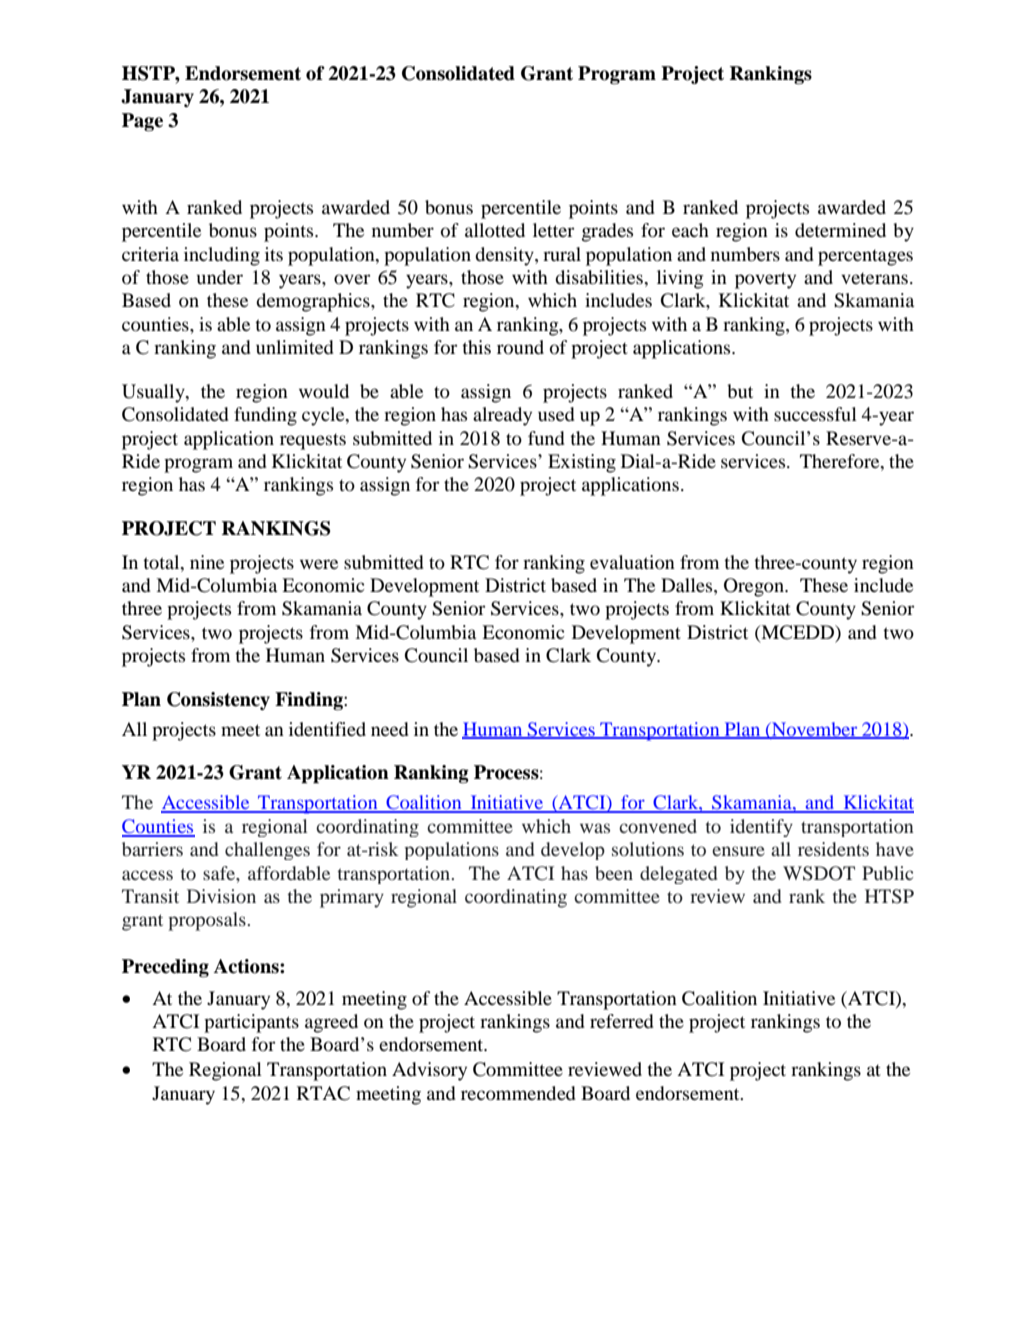 This document has width=1036, height=1341. Describe the element at coordinates (815, 414) in the document. I see `successful` at that location.
